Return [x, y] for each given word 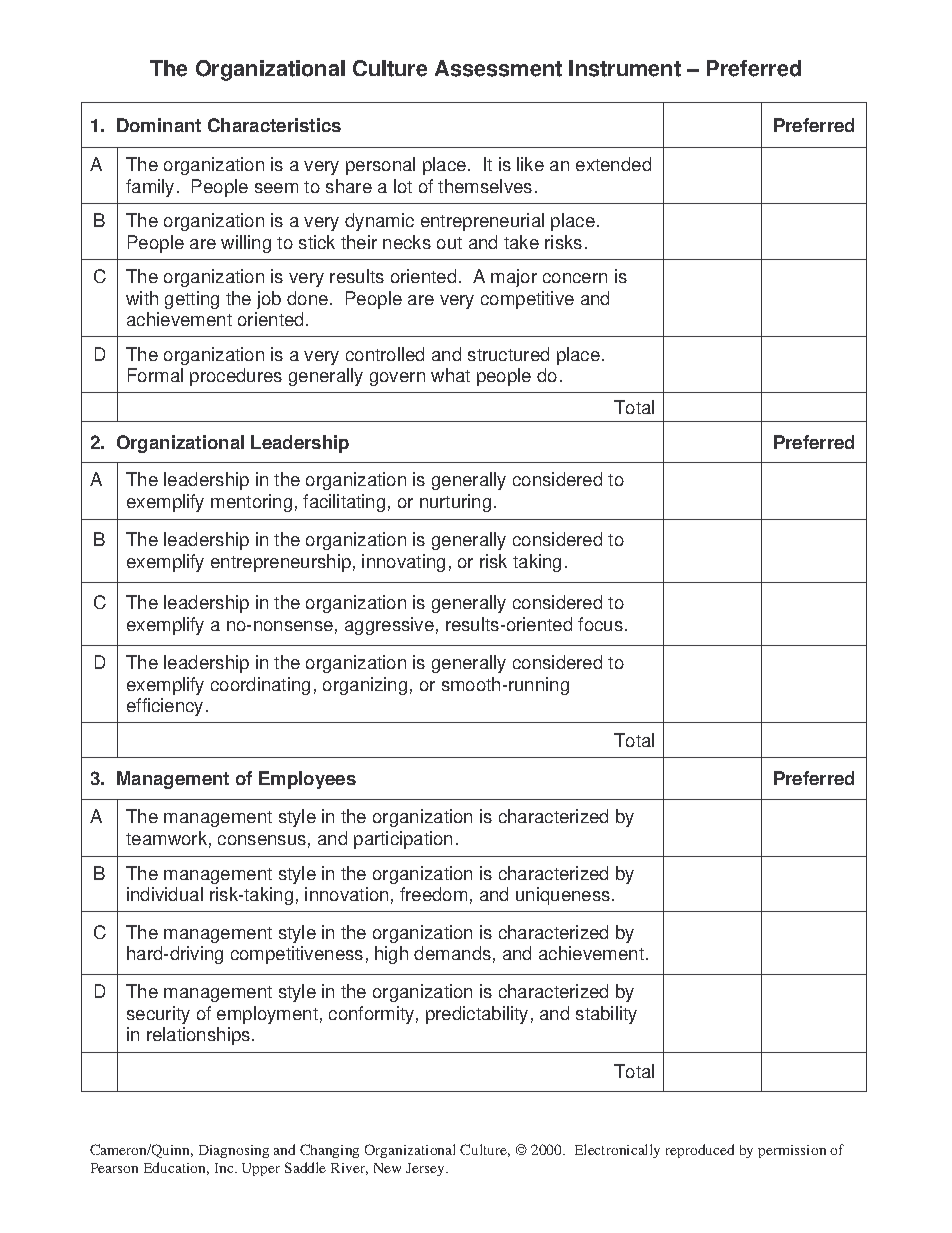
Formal [155, 375]
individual [165, 894]
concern [575, 278]
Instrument [625, 68]
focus [600, 624]
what [450, 375]
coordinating [260, 686]
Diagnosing [234, 1151]
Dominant [159, 125]
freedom [433, 894]
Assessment [498, 68]
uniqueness [563, 896]
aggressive [389, 626]
